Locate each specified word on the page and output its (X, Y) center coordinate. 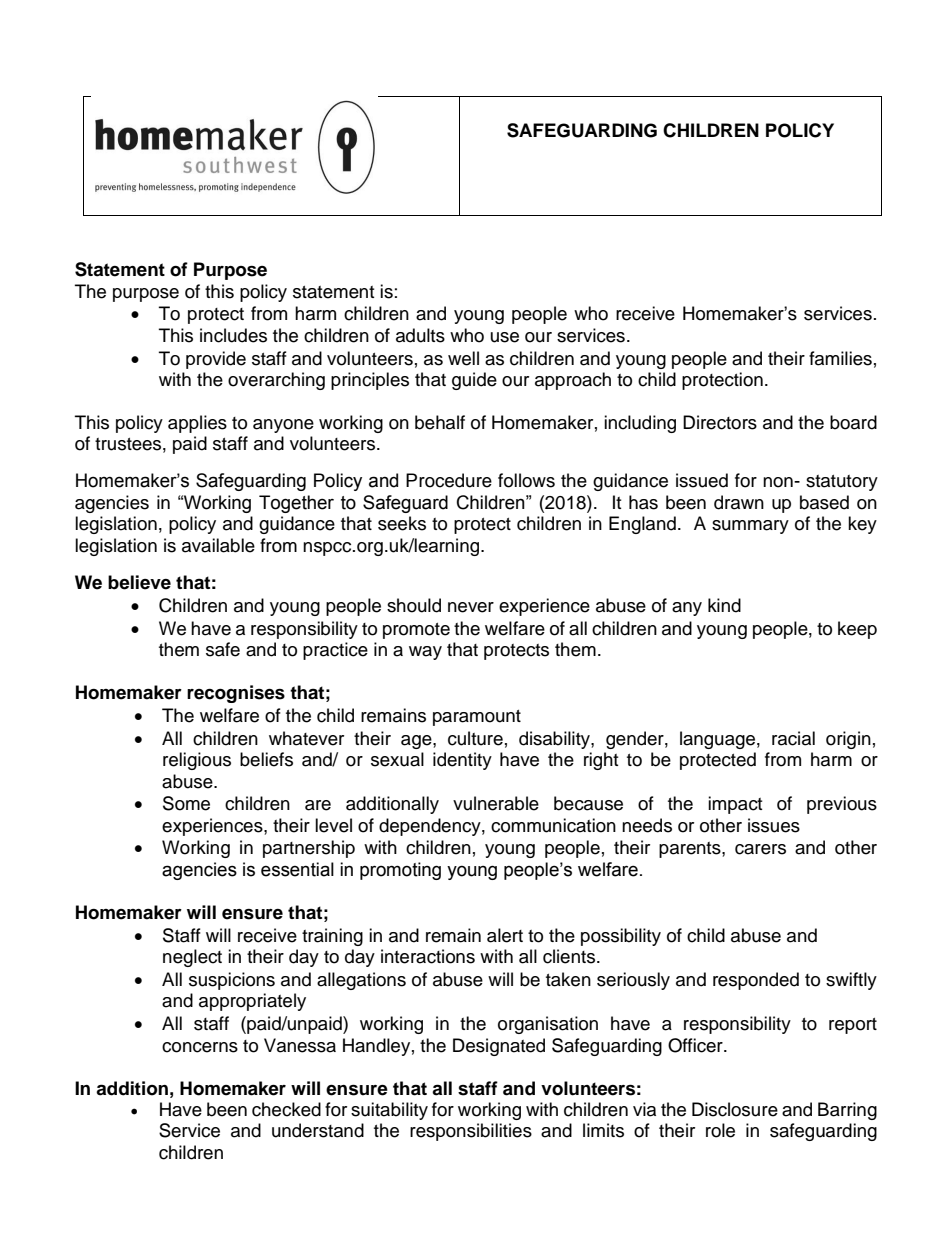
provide (216, 360)
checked (286, 1109)
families (840, 358)
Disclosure (735, 1109)
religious (197, 761)
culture (475, 738)
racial (793, 738)
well (463, 358)
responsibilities (471, 1132)
